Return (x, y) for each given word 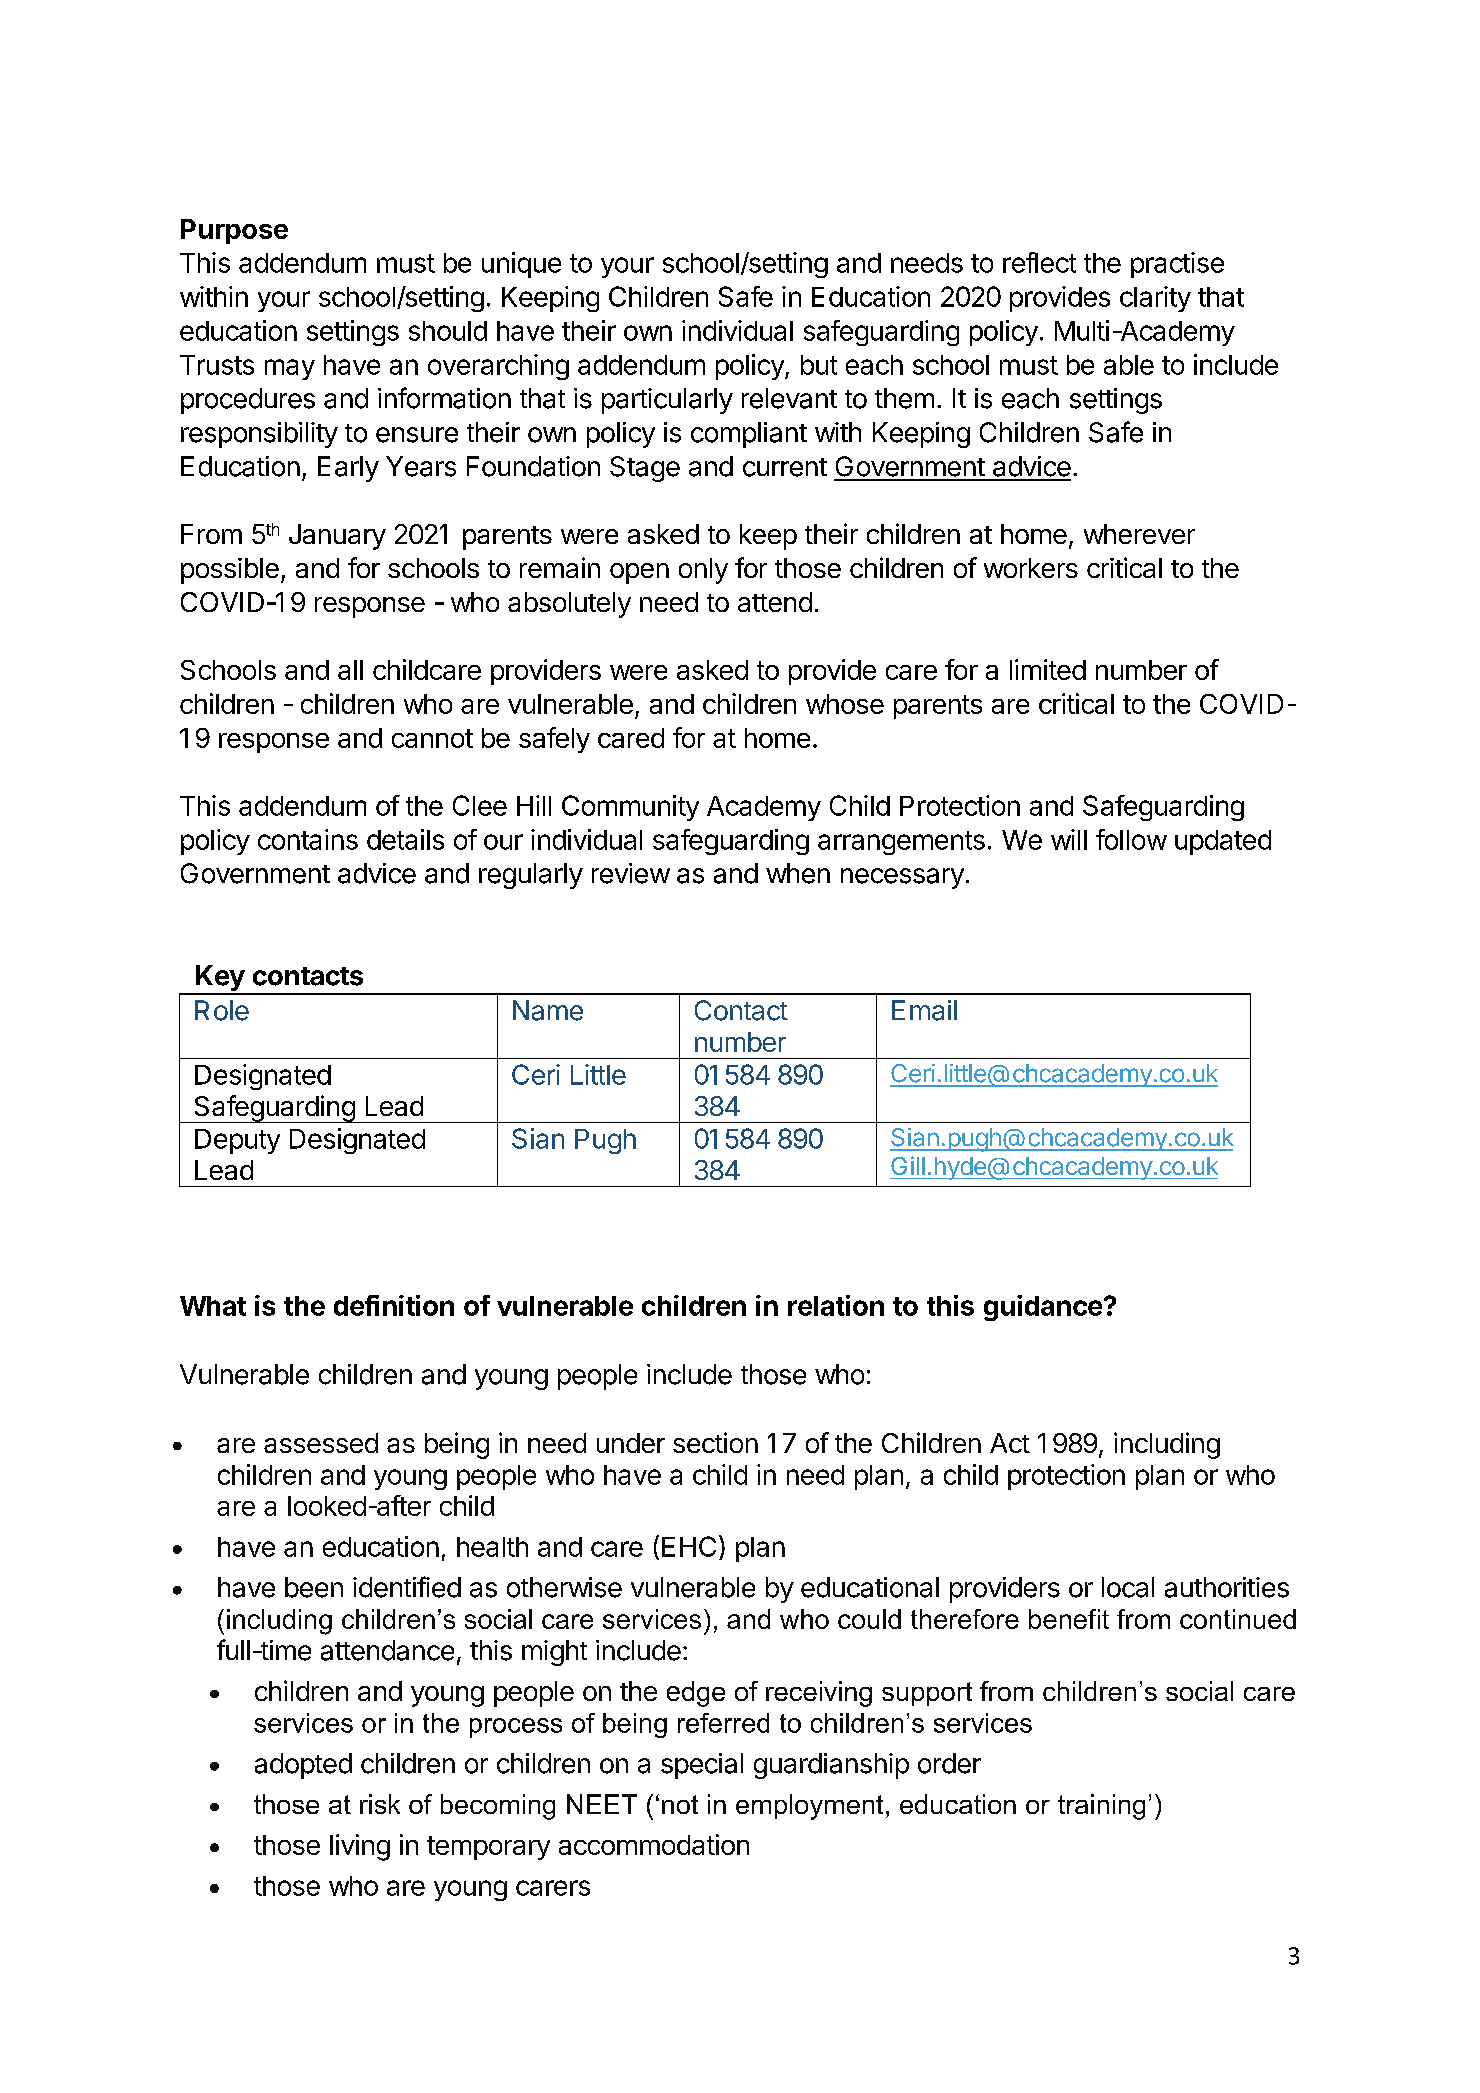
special (702, 1766)
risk (380, 1804)
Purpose (234, 231)
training (1101, 1807)
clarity (1155, 299)
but (819, 365)
